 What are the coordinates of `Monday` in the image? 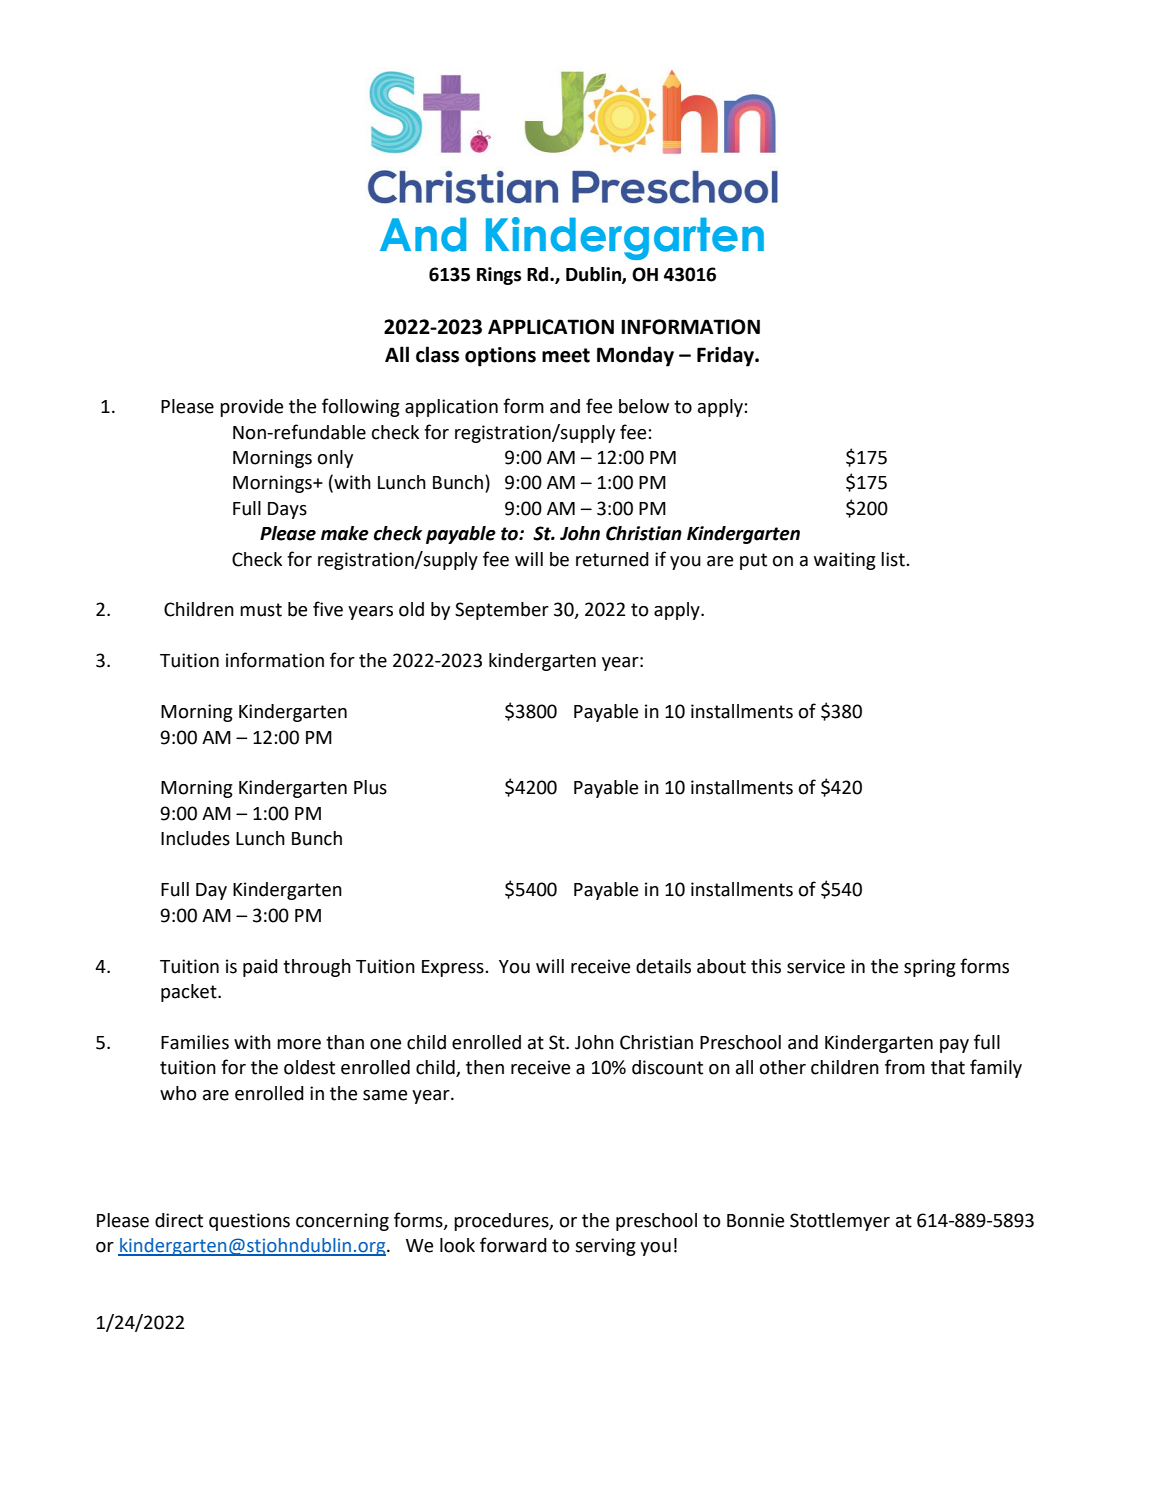 It's located at (635, 356).
